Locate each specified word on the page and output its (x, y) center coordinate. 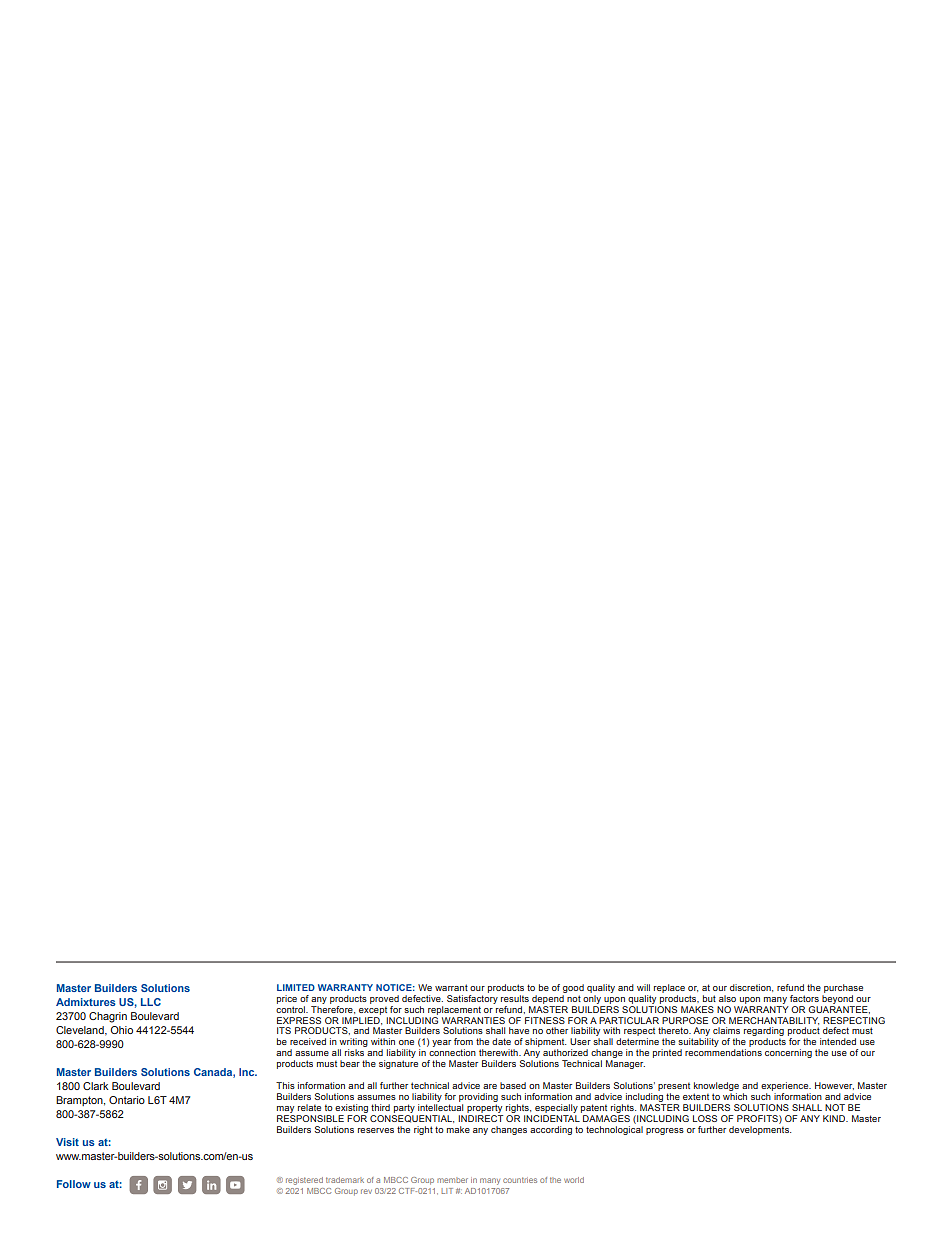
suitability (698, 1044)
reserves (376, 1130)
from (463, 1041)
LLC (151, 1002)
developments (760, 1129)
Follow (74, 1184)
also (727, 998)
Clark (95, 1086)
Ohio (121, 1030)
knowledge (716, 1086)
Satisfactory (472, 998)
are (490, 1086)
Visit (67, 1142)
